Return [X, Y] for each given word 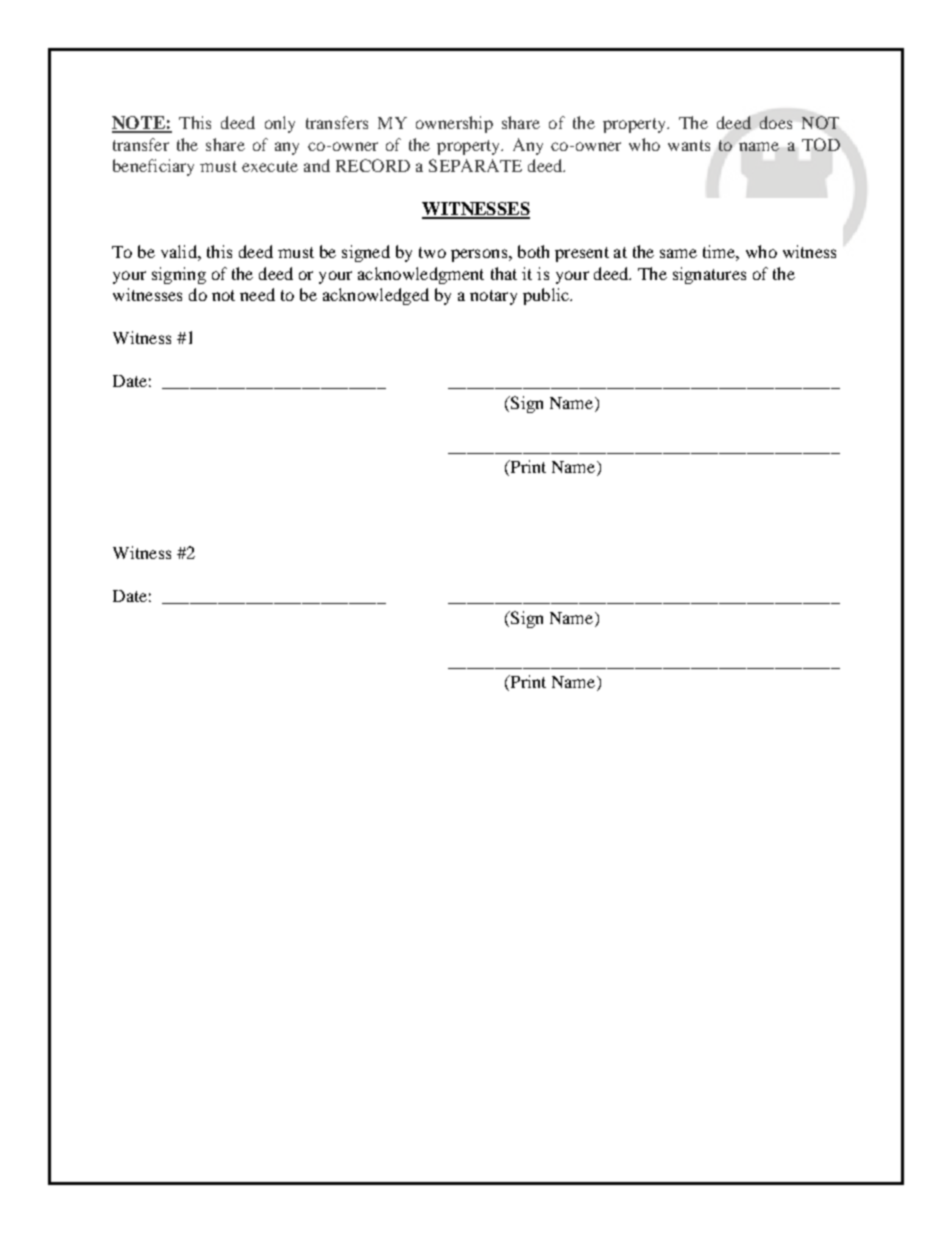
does [776, 122]
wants [689, 145]
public [547, 296]
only [280, 124]
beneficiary [153, 167]
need [257, 294]
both [533, 251]
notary [493, 297]
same [678, 253]
